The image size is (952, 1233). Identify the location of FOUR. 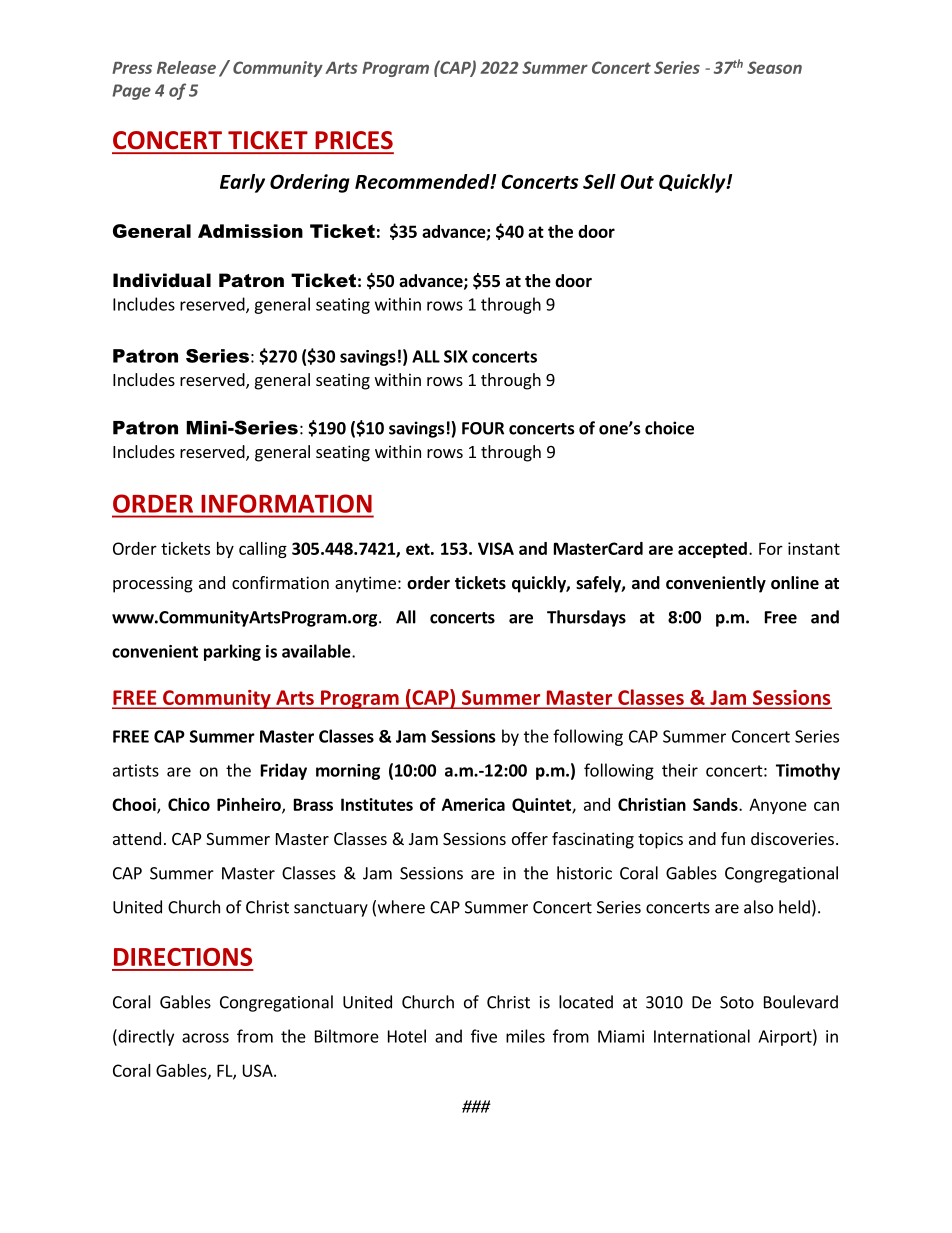
(483, 428).
